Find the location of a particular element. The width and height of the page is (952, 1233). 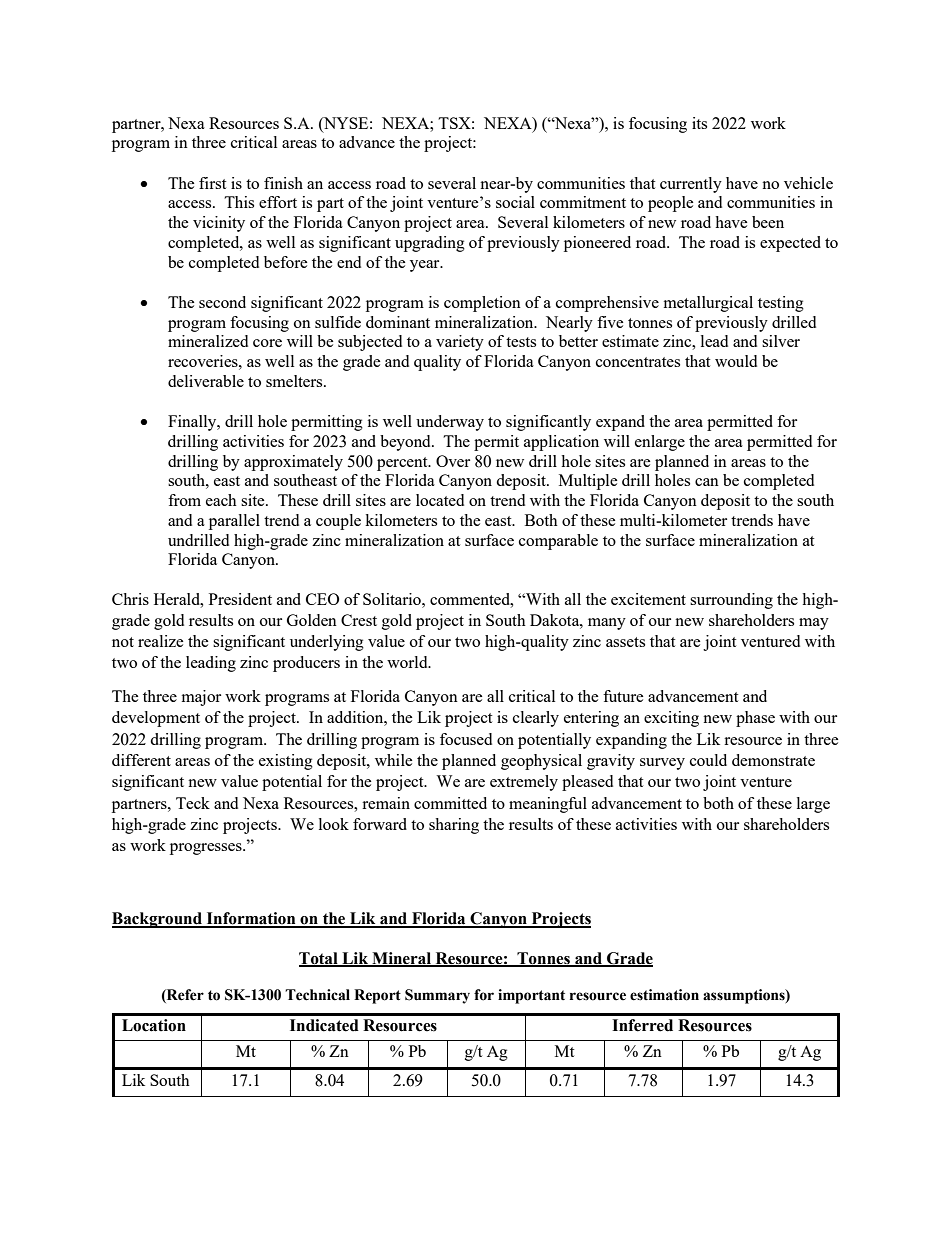

social is located at coordinates (515, 202).
